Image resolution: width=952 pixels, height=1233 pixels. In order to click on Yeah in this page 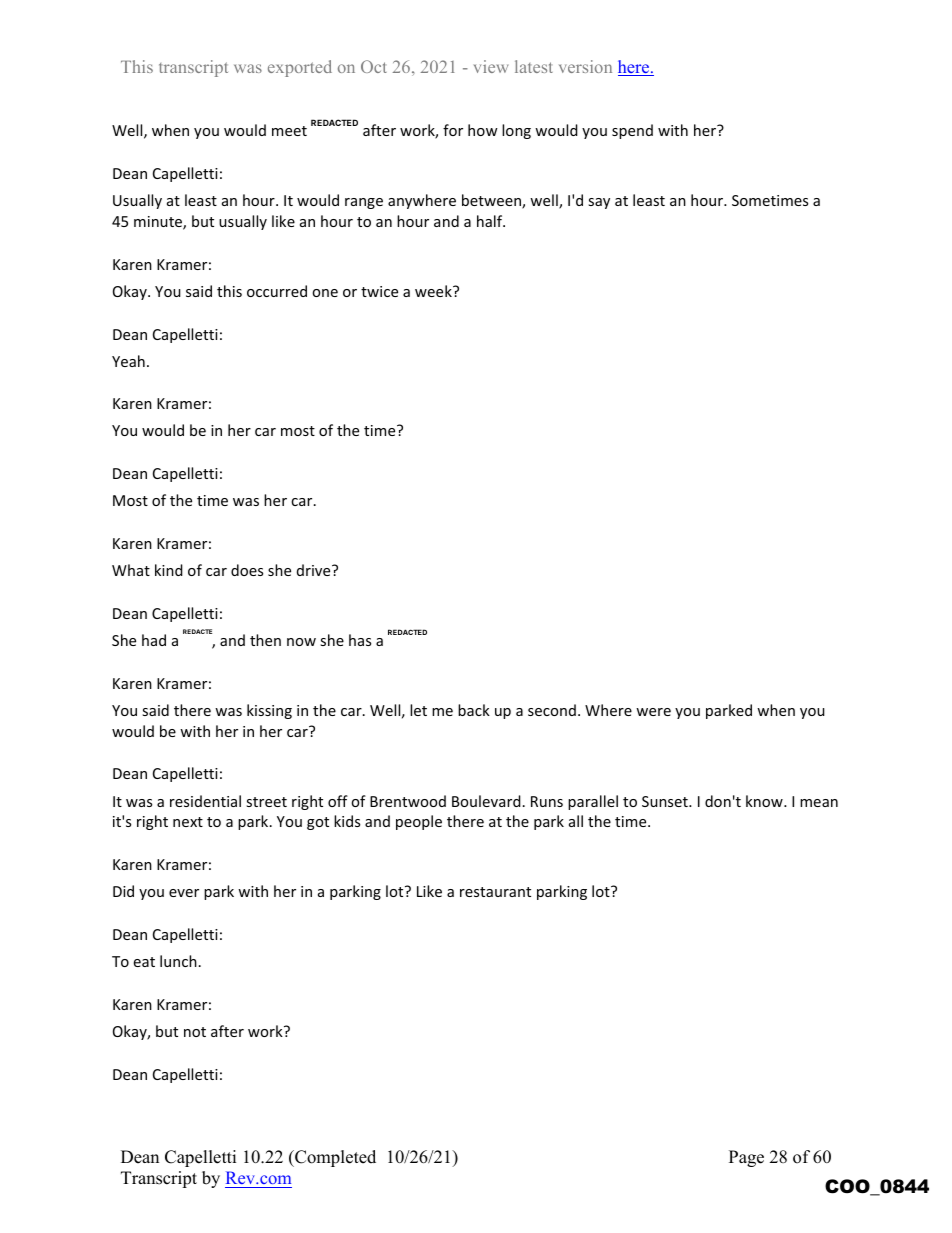, I will do `click(128, 361)`.
